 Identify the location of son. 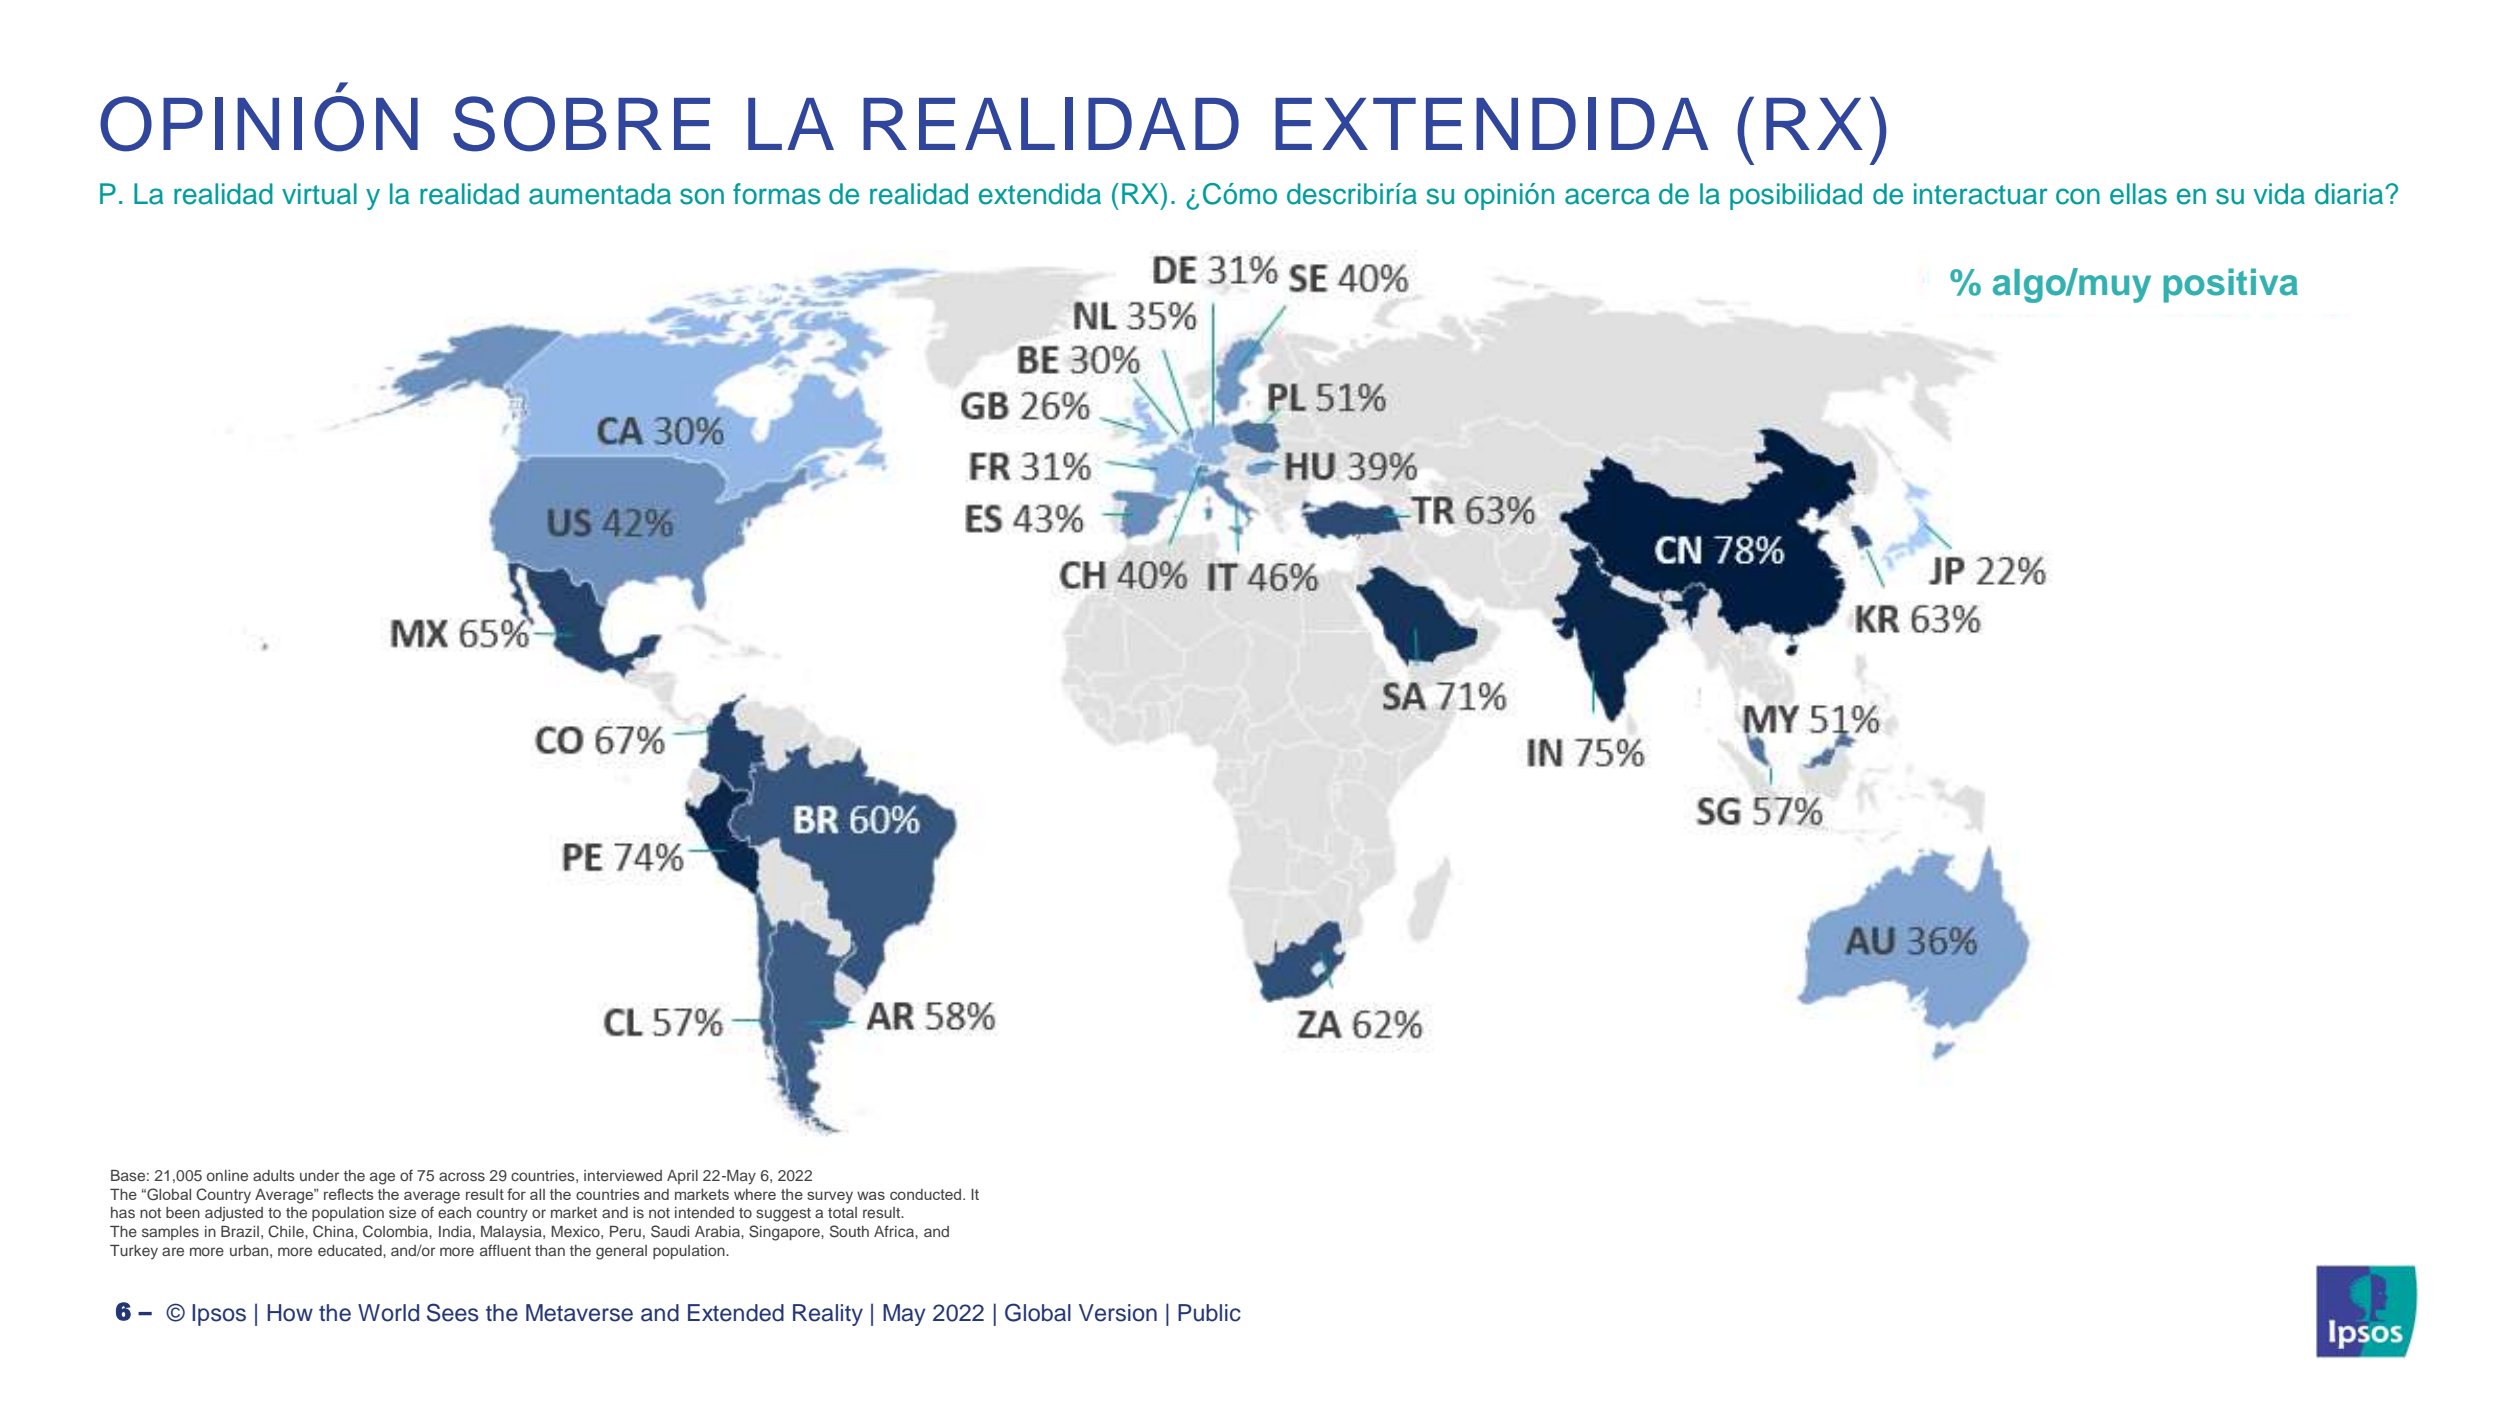
(702, 196).
